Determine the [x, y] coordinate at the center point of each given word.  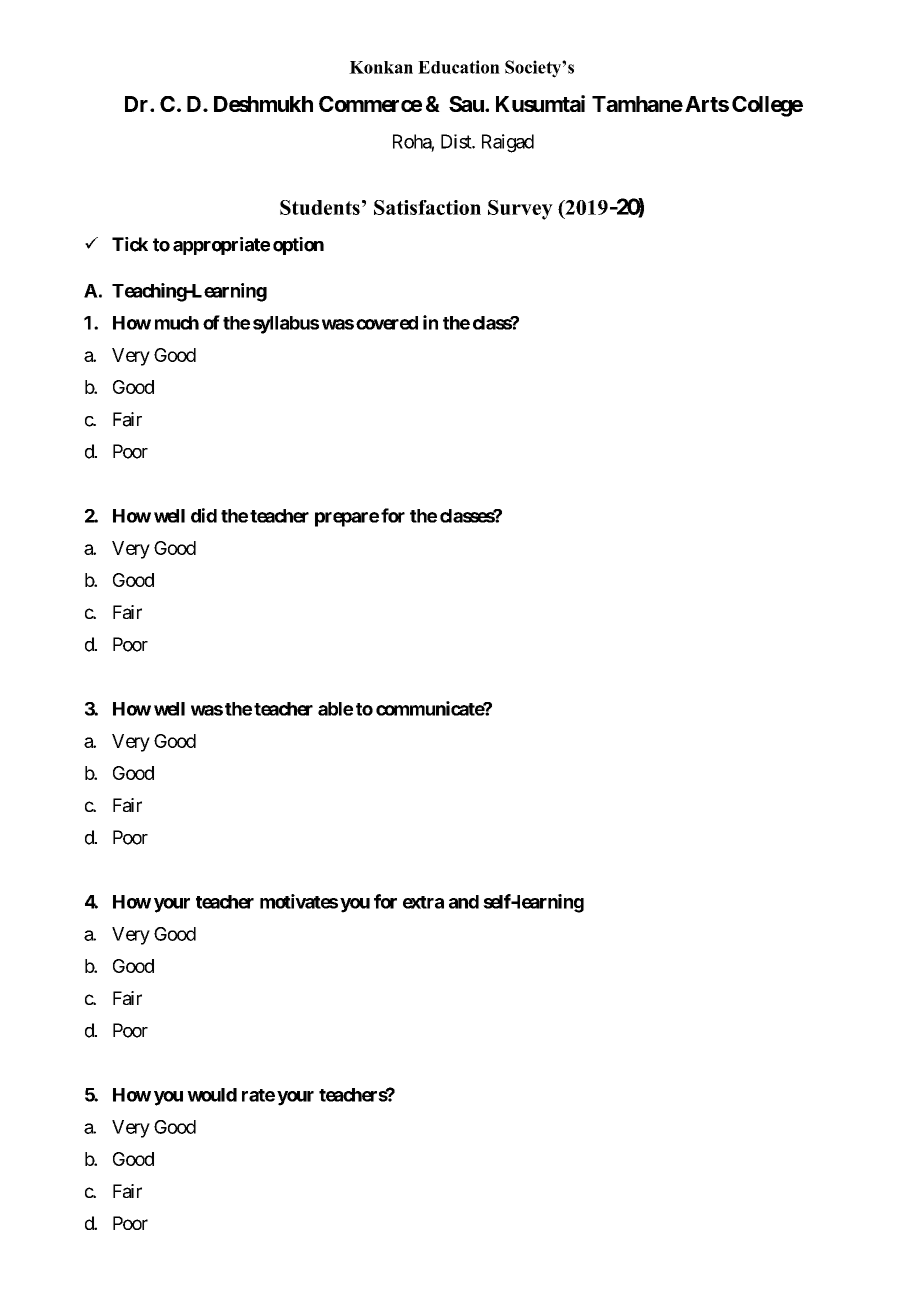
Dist [457, 141]
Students [320, 207]
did [204, 515]
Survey [520, 210]
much [177, 323]
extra [423, 902]
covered [387, 323]
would [212, 1095]
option [298, 246]
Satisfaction [427, 207]
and [464, 902]
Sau [467, 104]
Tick [130, 244]
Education [459, 67]
